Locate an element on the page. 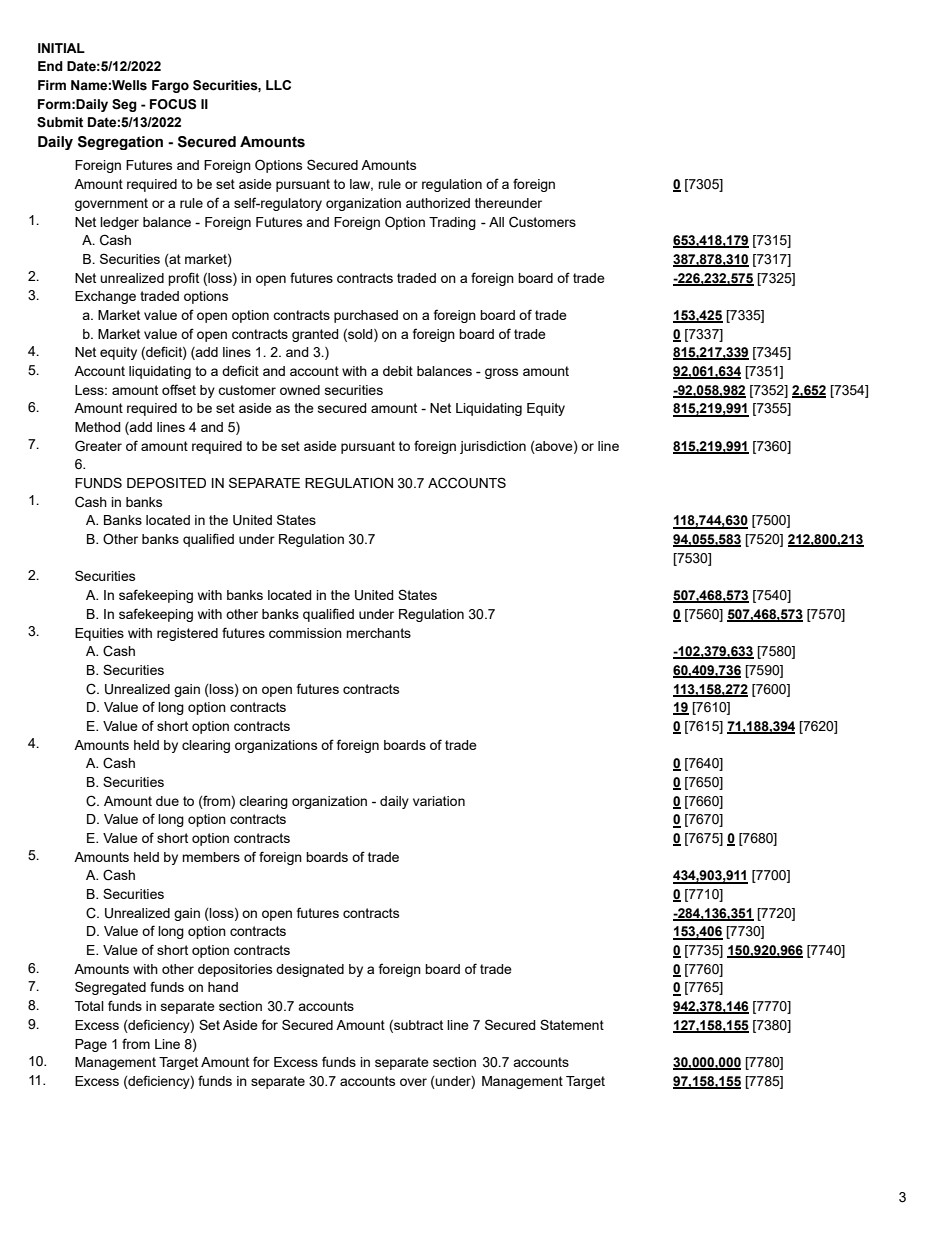 This document has width=952, height=1233. gross is located at coordinates (501, 373).
